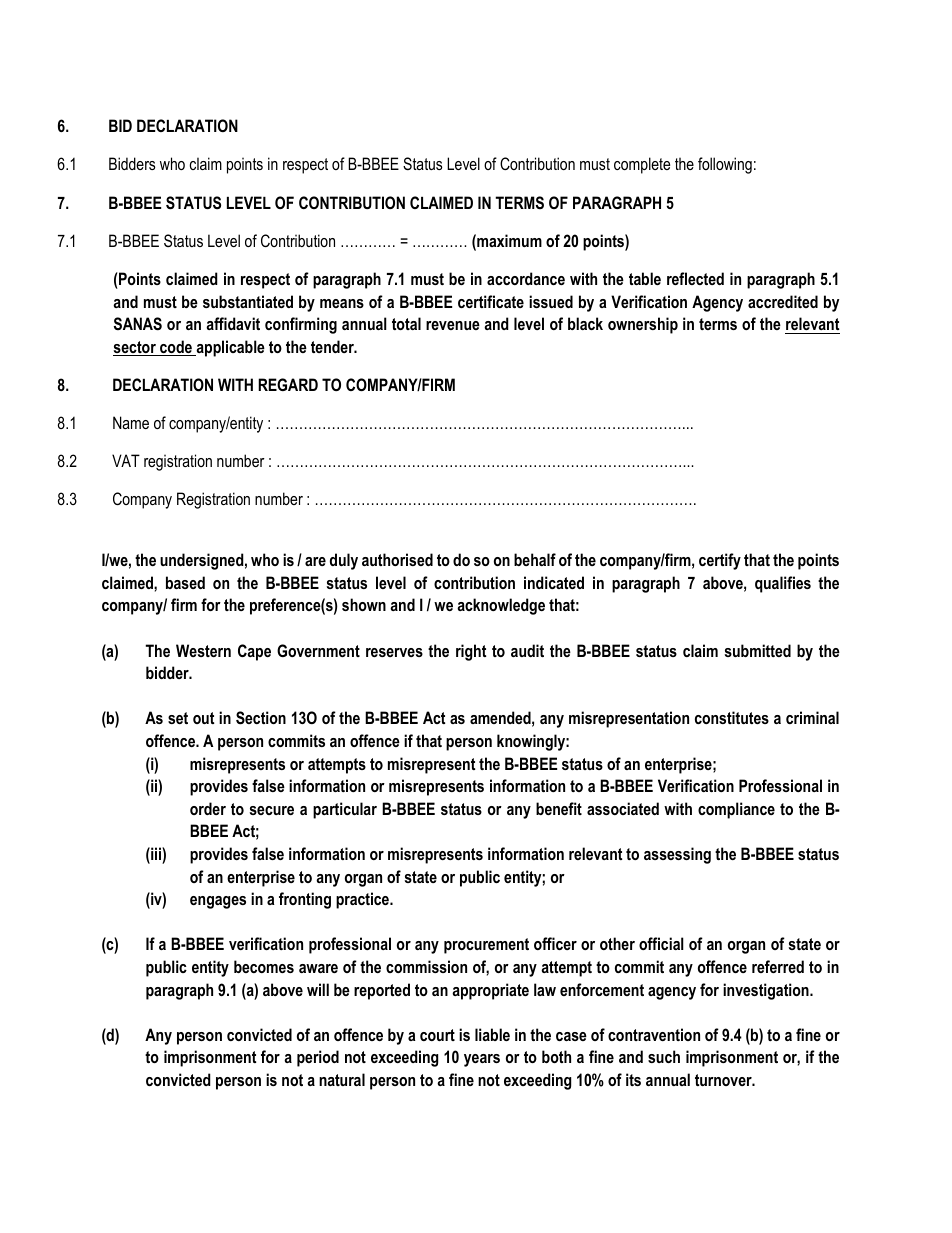 The height and width of the screenshot is (1233, 952). I want to click on order, so click(208, 808).
